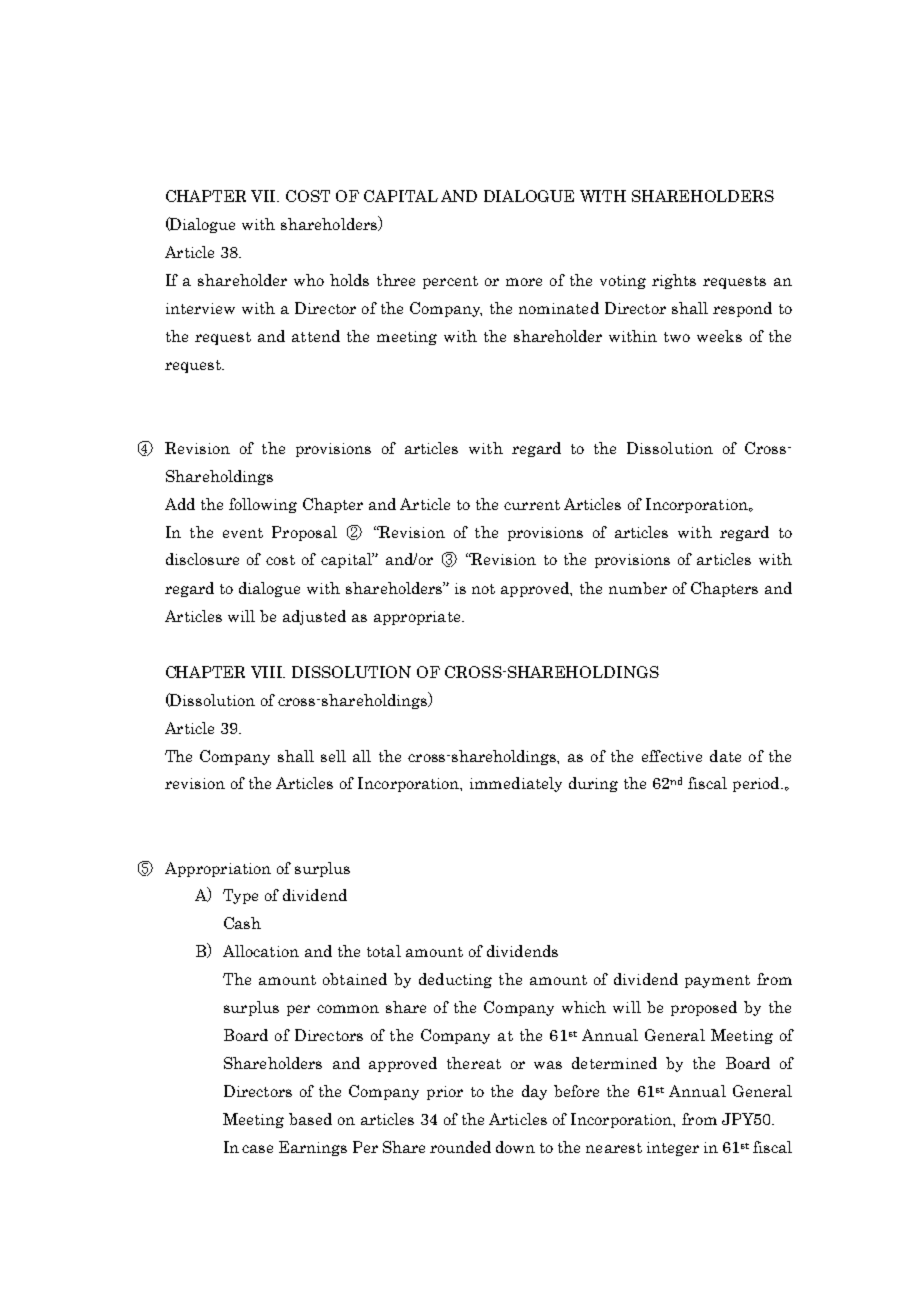  I want to click on integer, so click(673, 1149).
